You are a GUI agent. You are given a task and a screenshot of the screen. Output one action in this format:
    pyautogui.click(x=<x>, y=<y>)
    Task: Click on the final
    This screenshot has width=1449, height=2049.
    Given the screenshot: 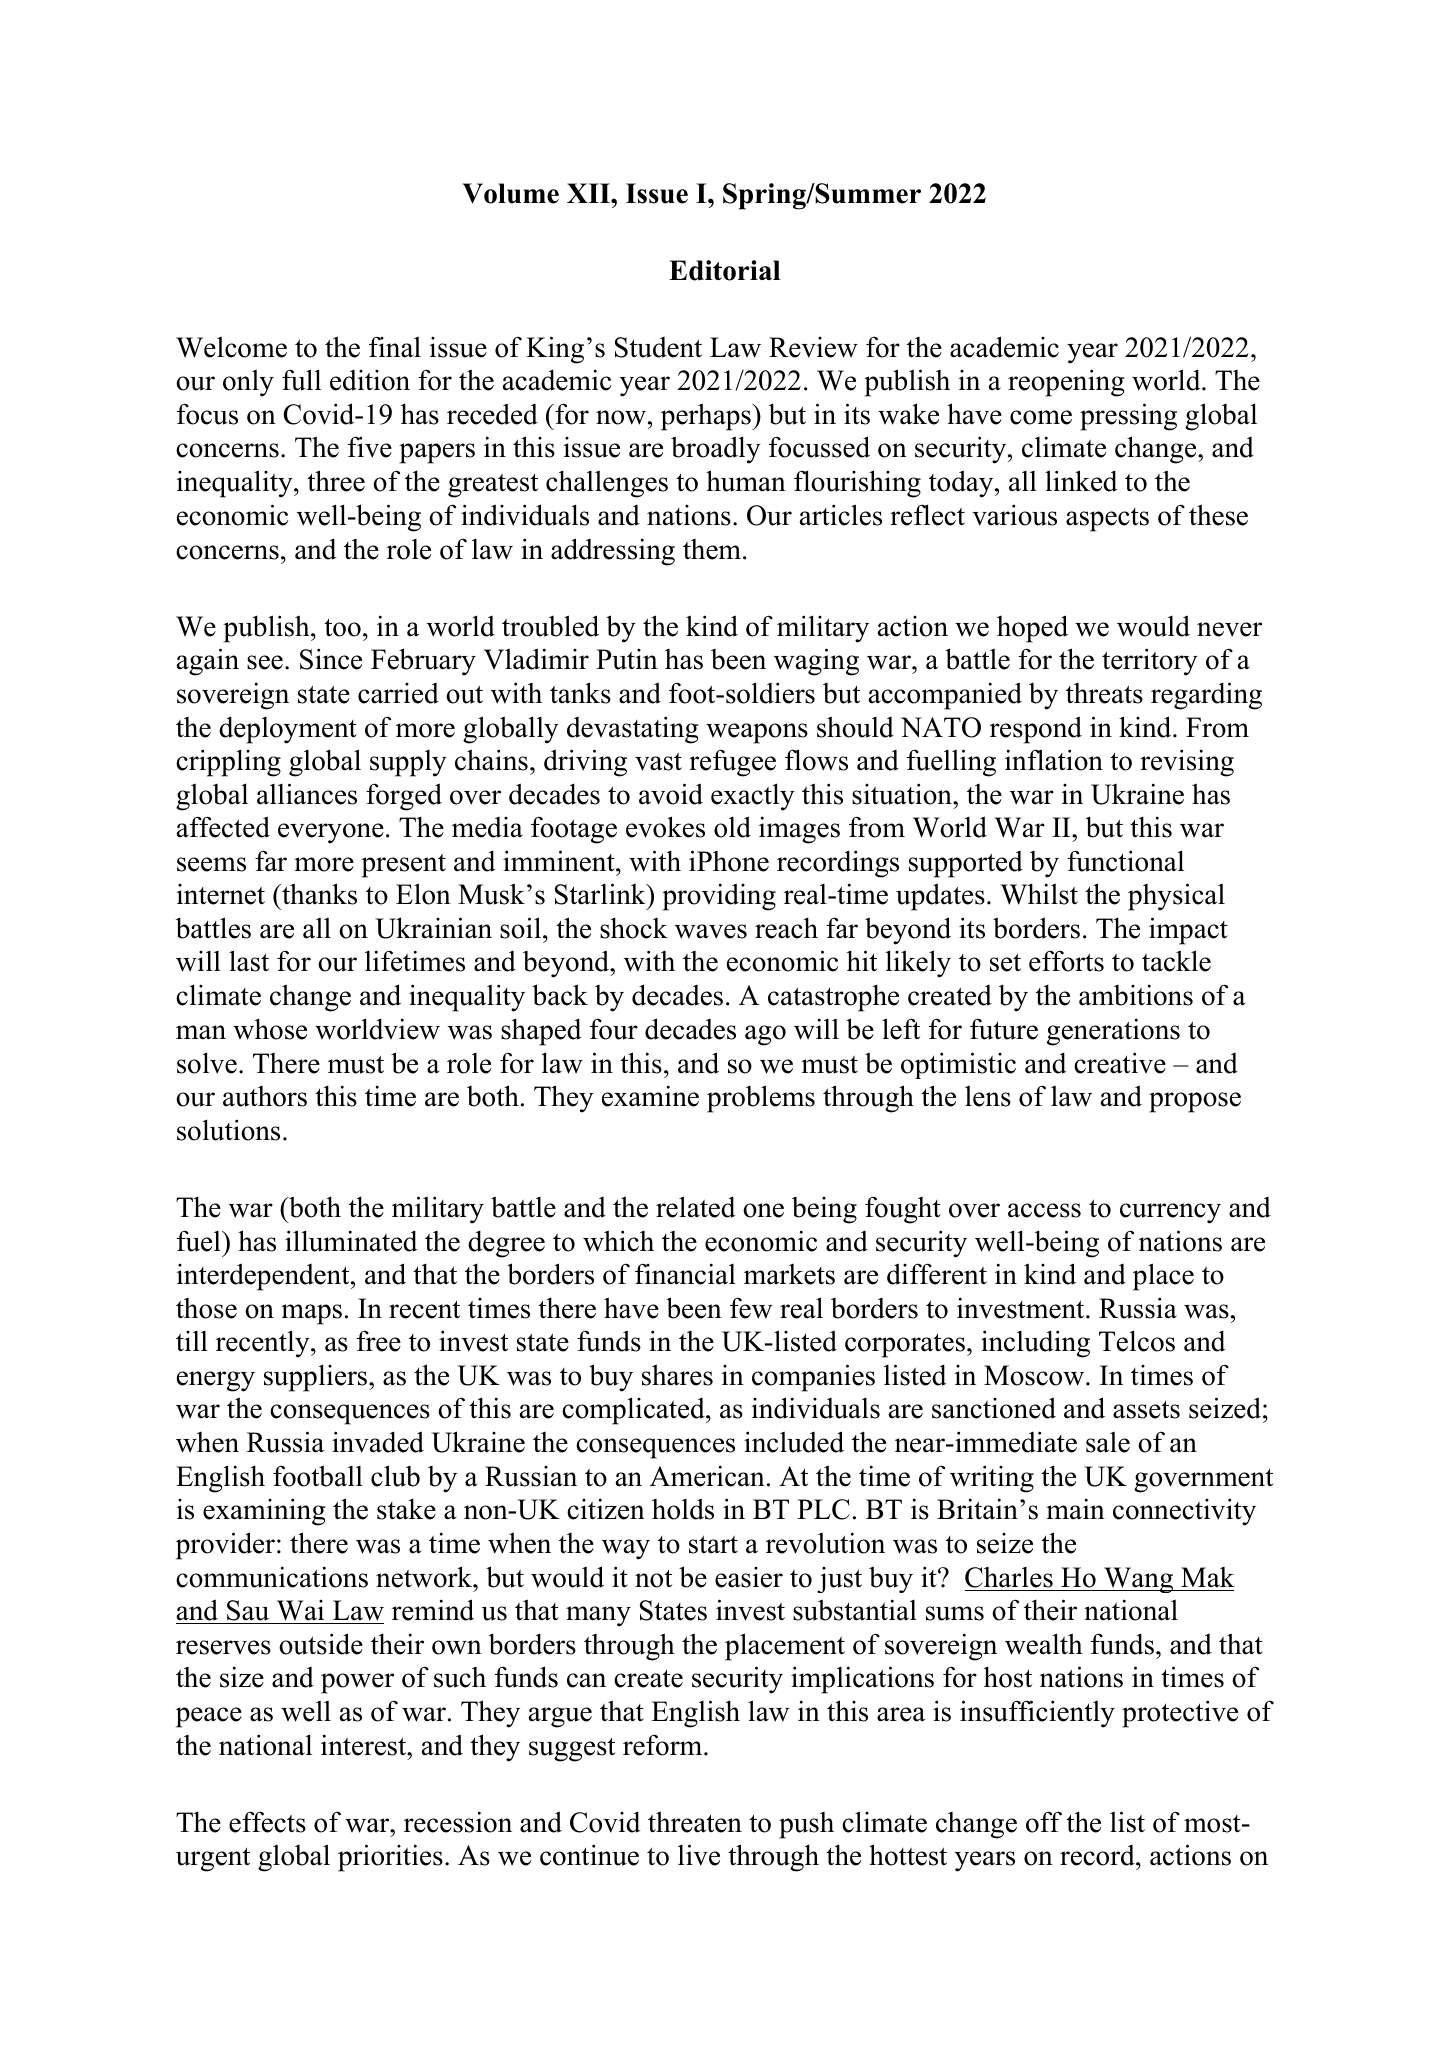 What is the action you would take?
    pyautogui.click(x=395, y=347)
